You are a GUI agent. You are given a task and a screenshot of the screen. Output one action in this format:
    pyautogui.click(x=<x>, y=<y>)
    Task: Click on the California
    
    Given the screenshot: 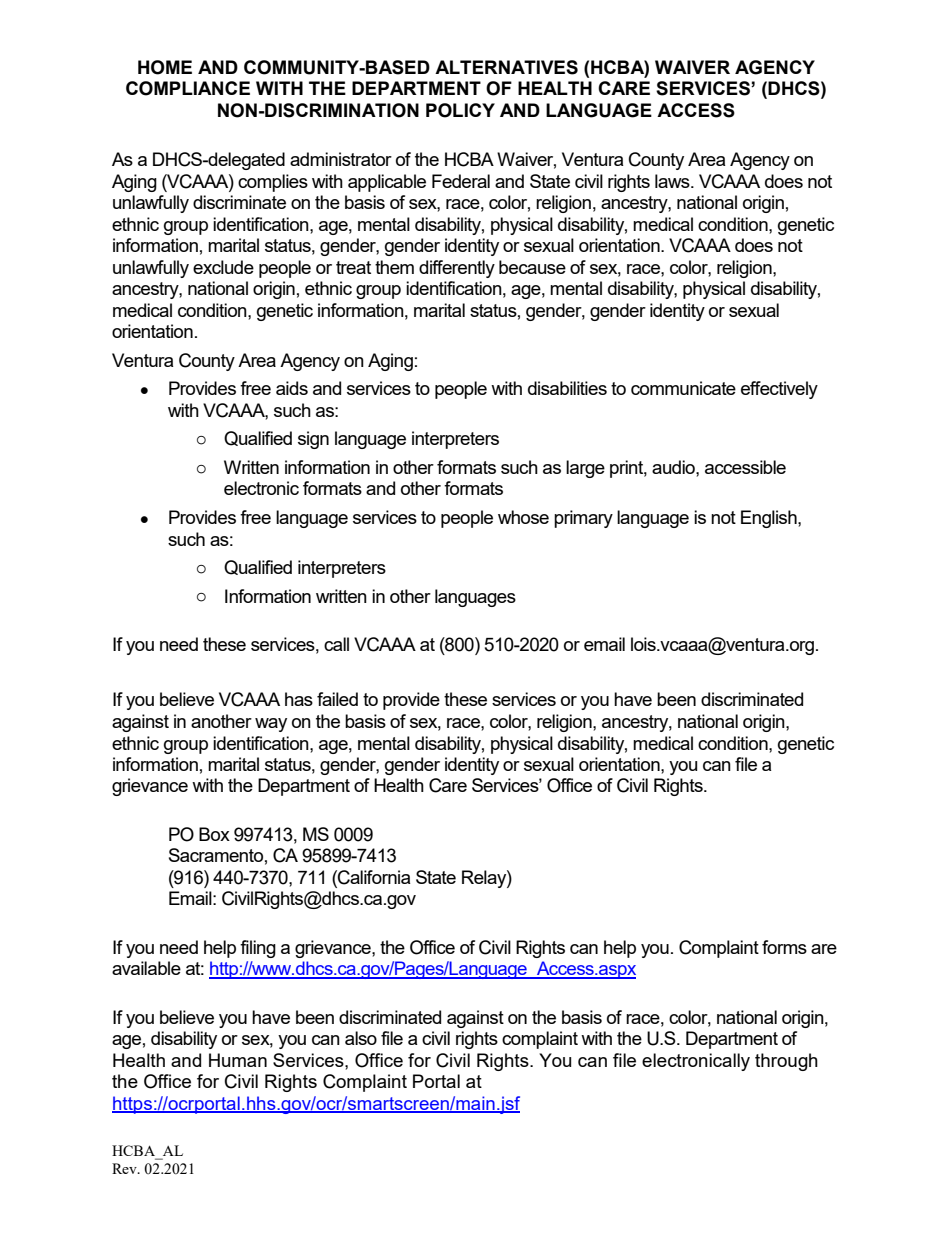 What is the action you would take?
    pyautogui.click(x=373, y=877)
